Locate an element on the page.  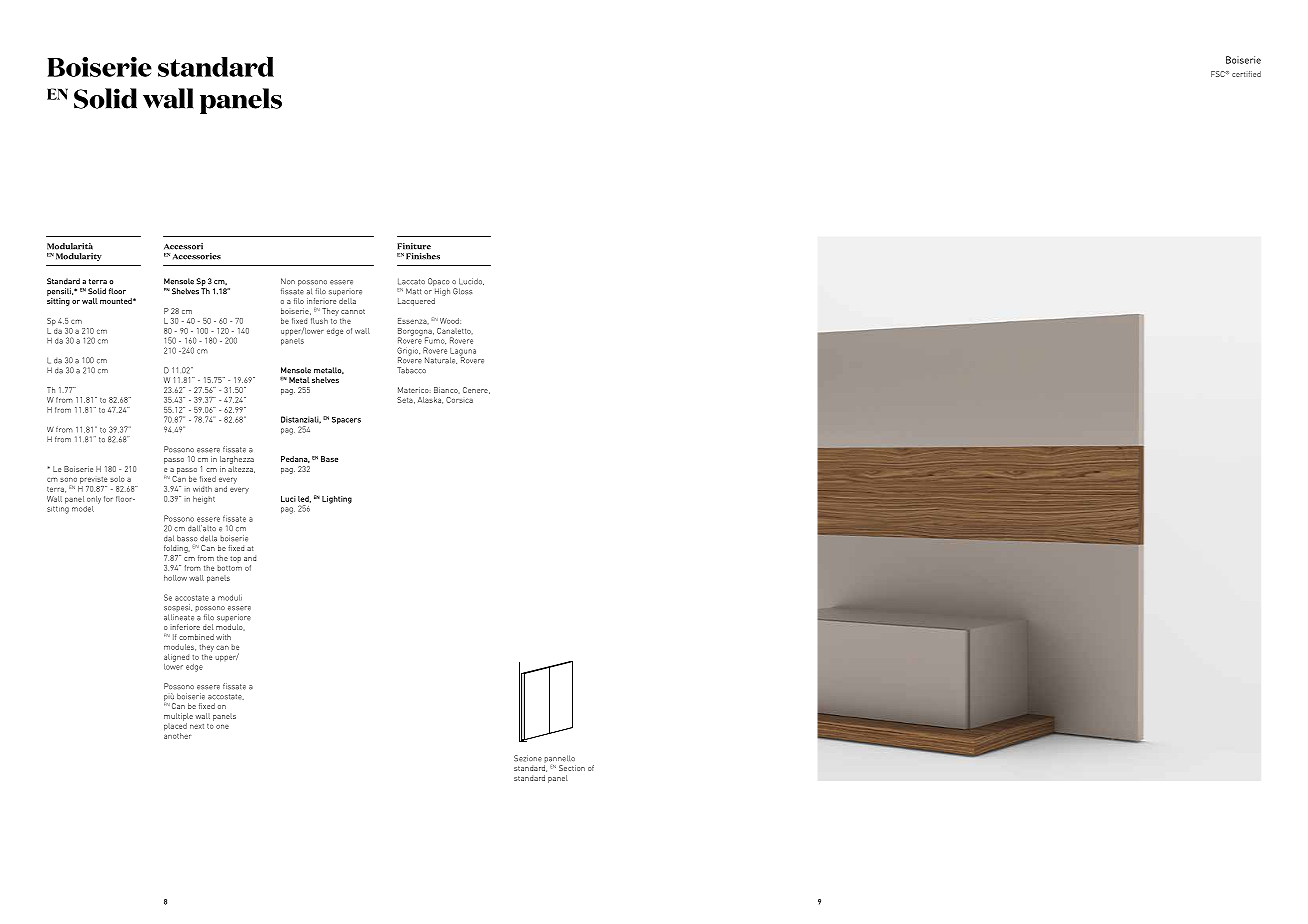
Spacers is located at coordinates (346, 420).
